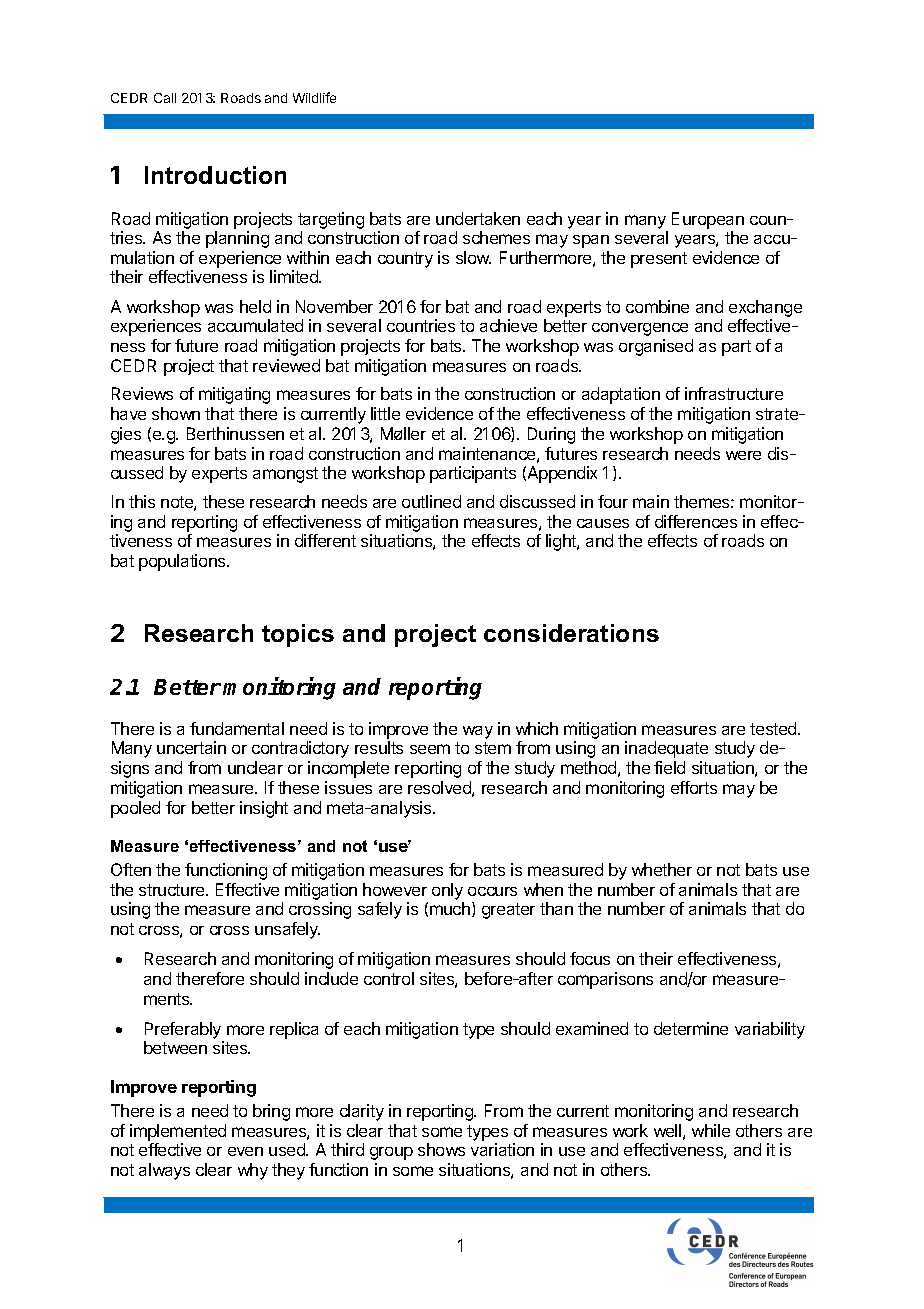  I want to click on while, so click(711, 1130).
